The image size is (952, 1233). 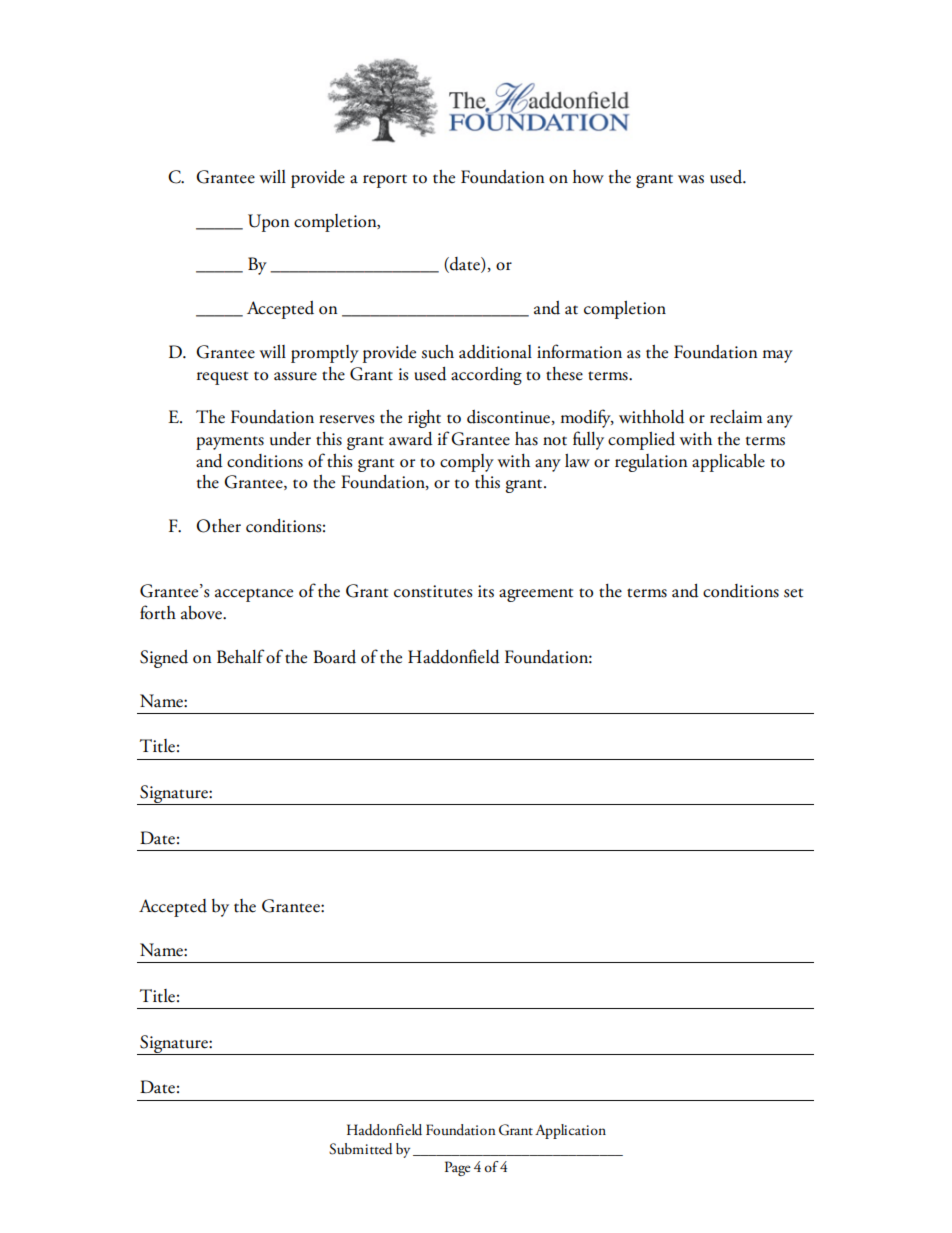 I want to click on Application, so click(x=570, y=1131).
